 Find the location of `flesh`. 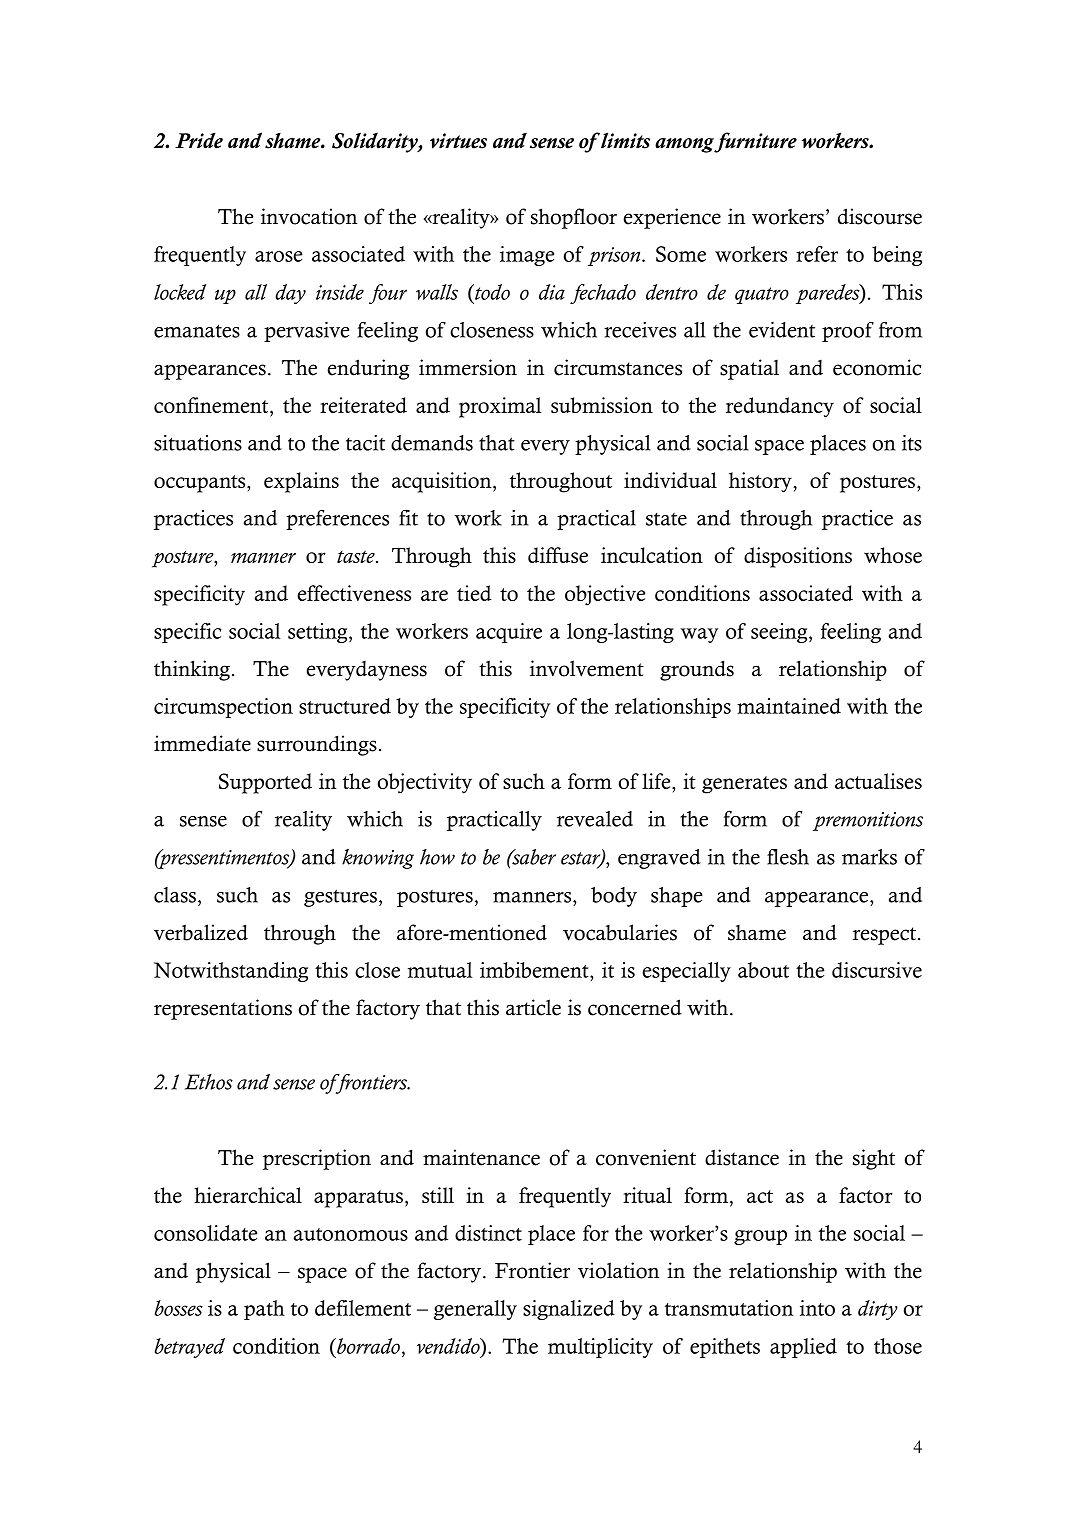

flesh is located at coordinates (788, 857).
